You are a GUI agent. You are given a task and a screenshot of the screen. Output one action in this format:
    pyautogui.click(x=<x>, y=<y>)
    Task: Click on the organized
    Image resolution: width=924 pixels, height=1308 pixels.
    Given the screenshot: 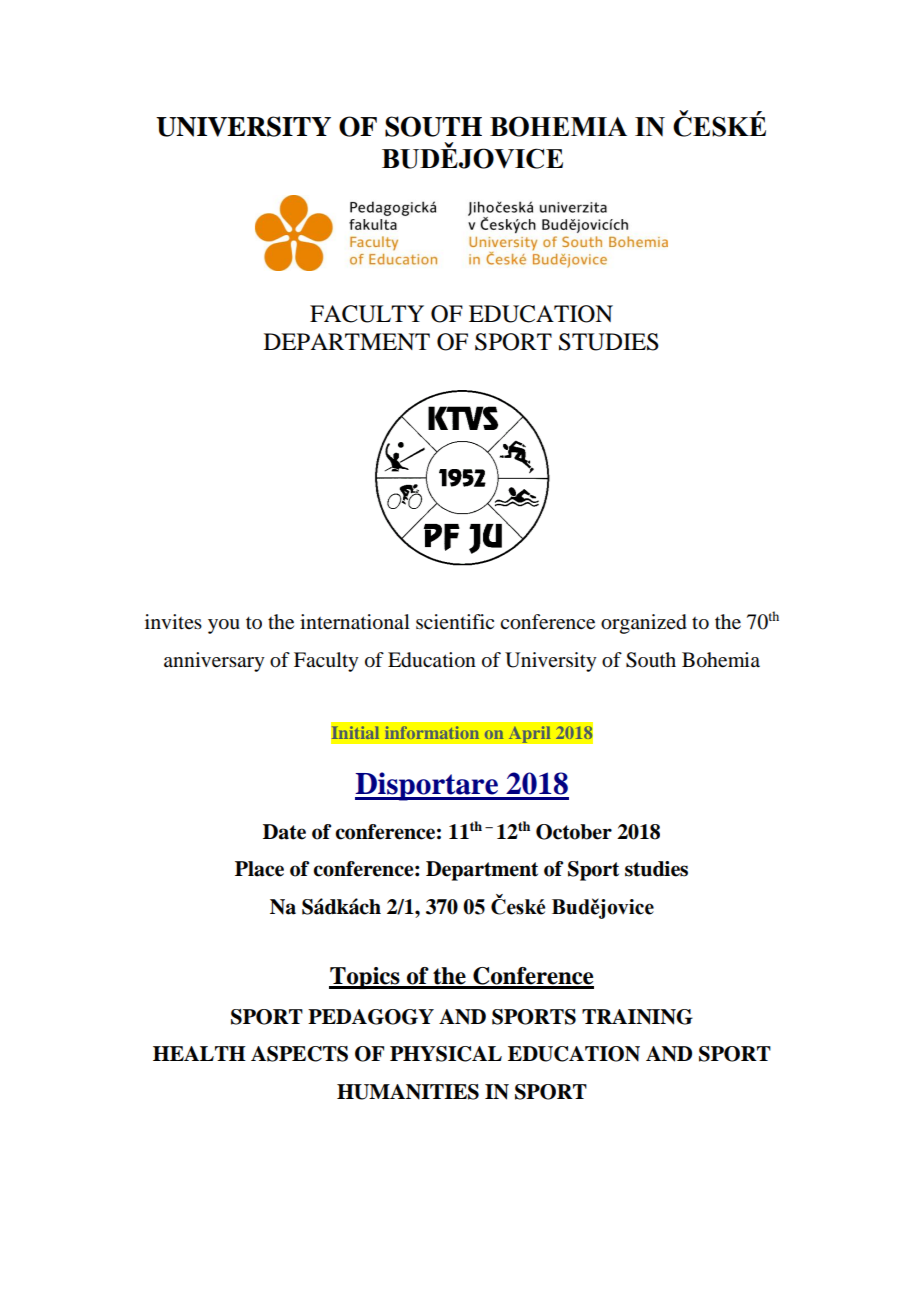 What is the action you would take?
    pyautogui.click(x=644, y=624)
